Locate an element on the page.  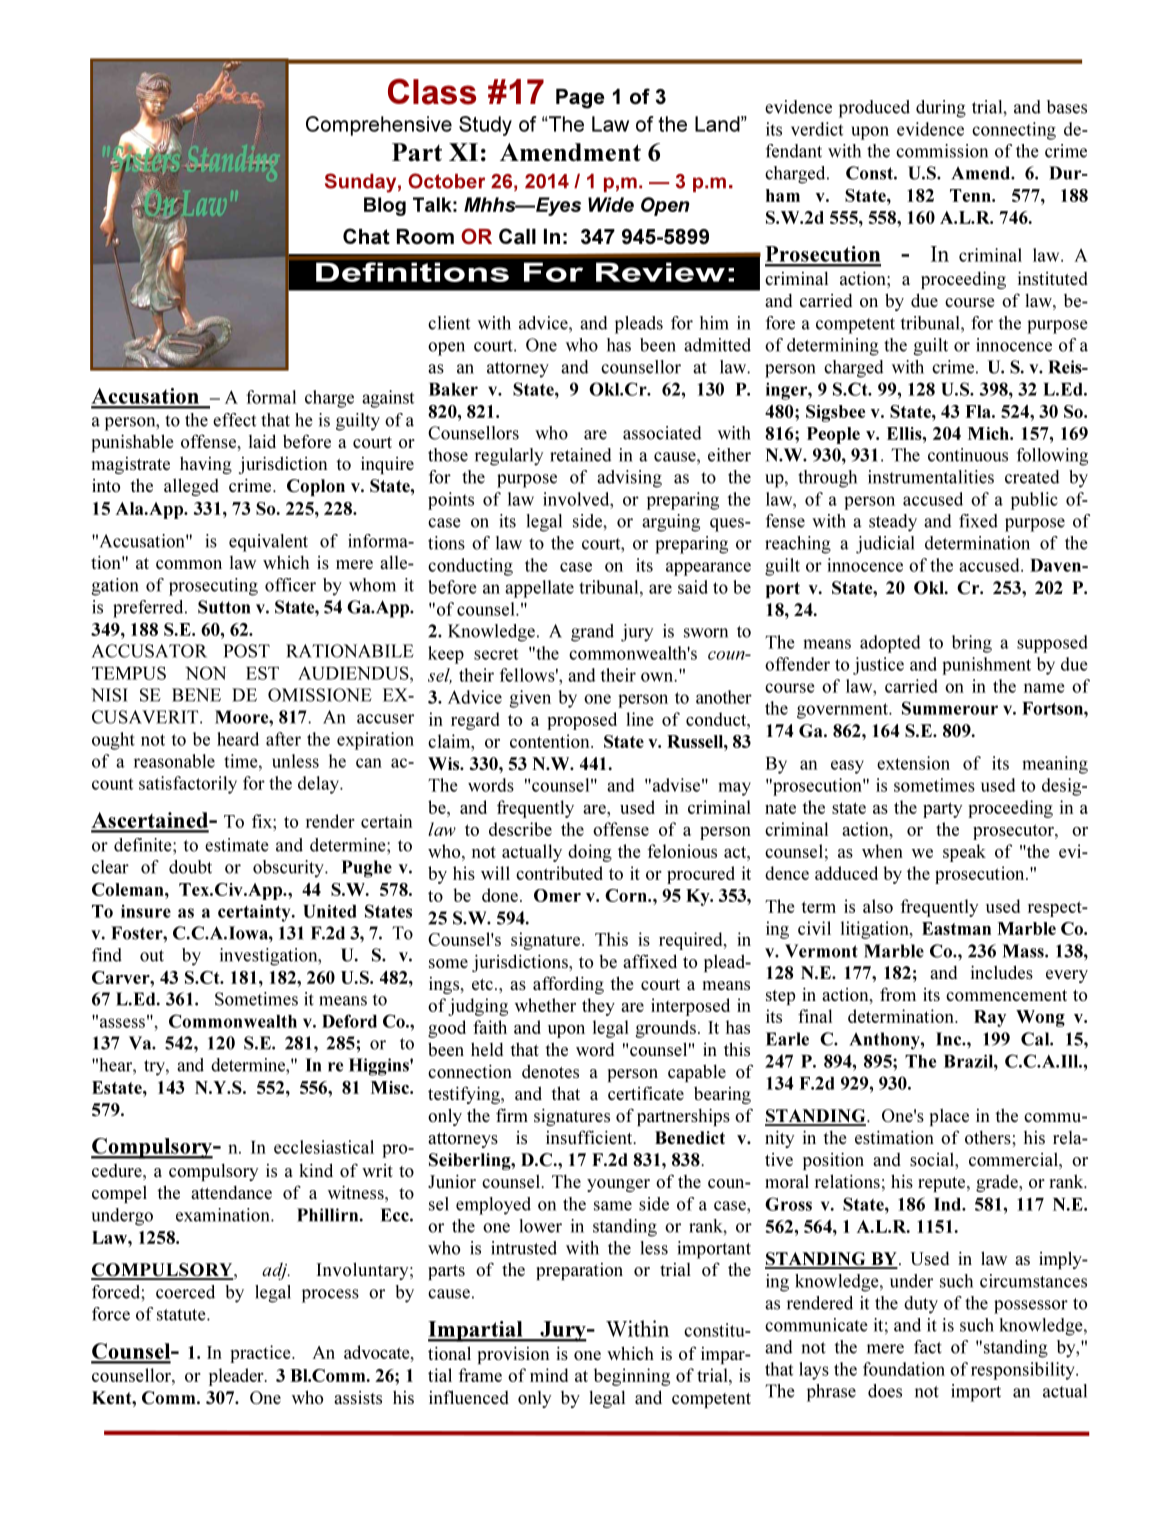
proposed is located at coordinates (582, 721).
